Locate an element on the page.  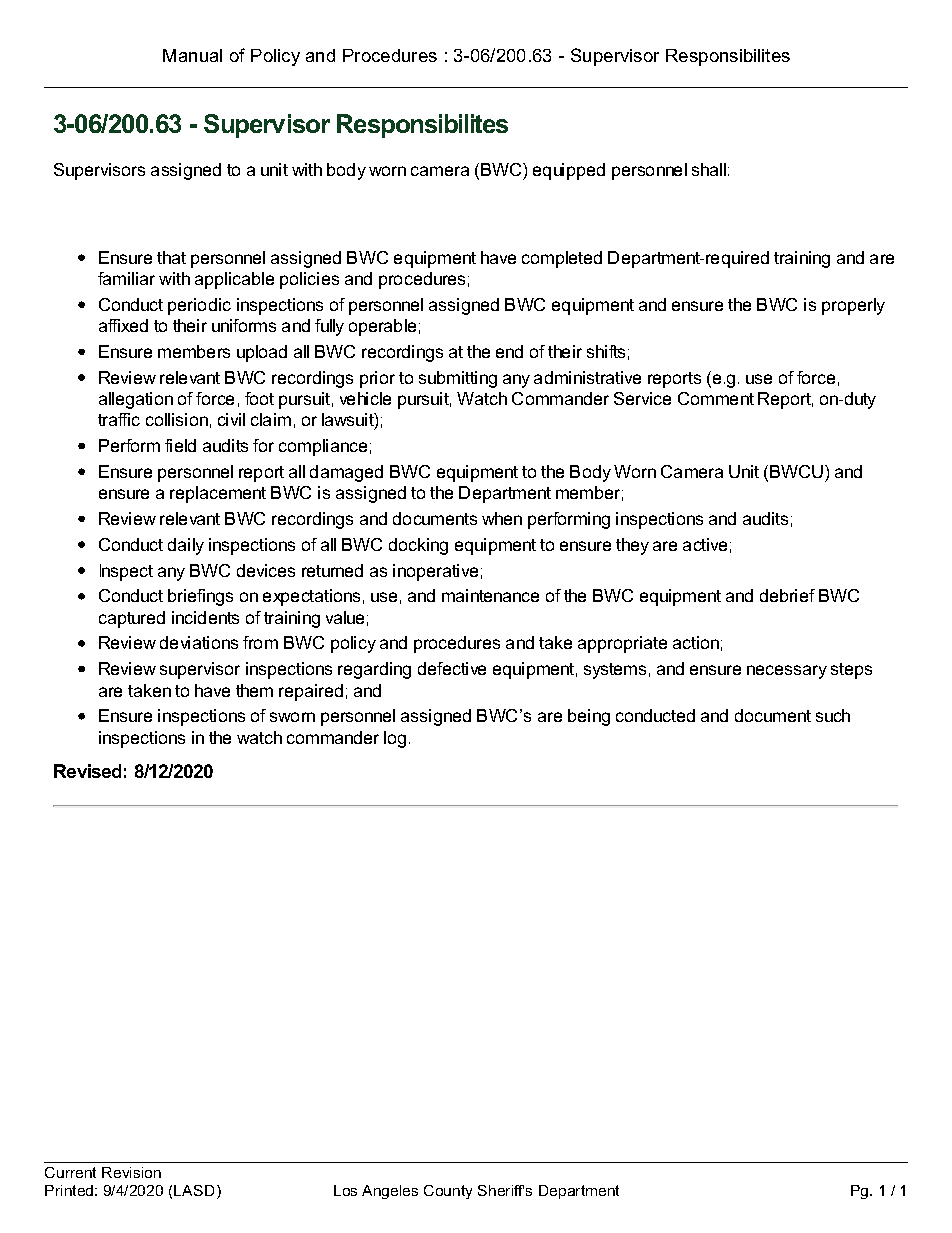
maintenance is located at coordinates (490, 595).
